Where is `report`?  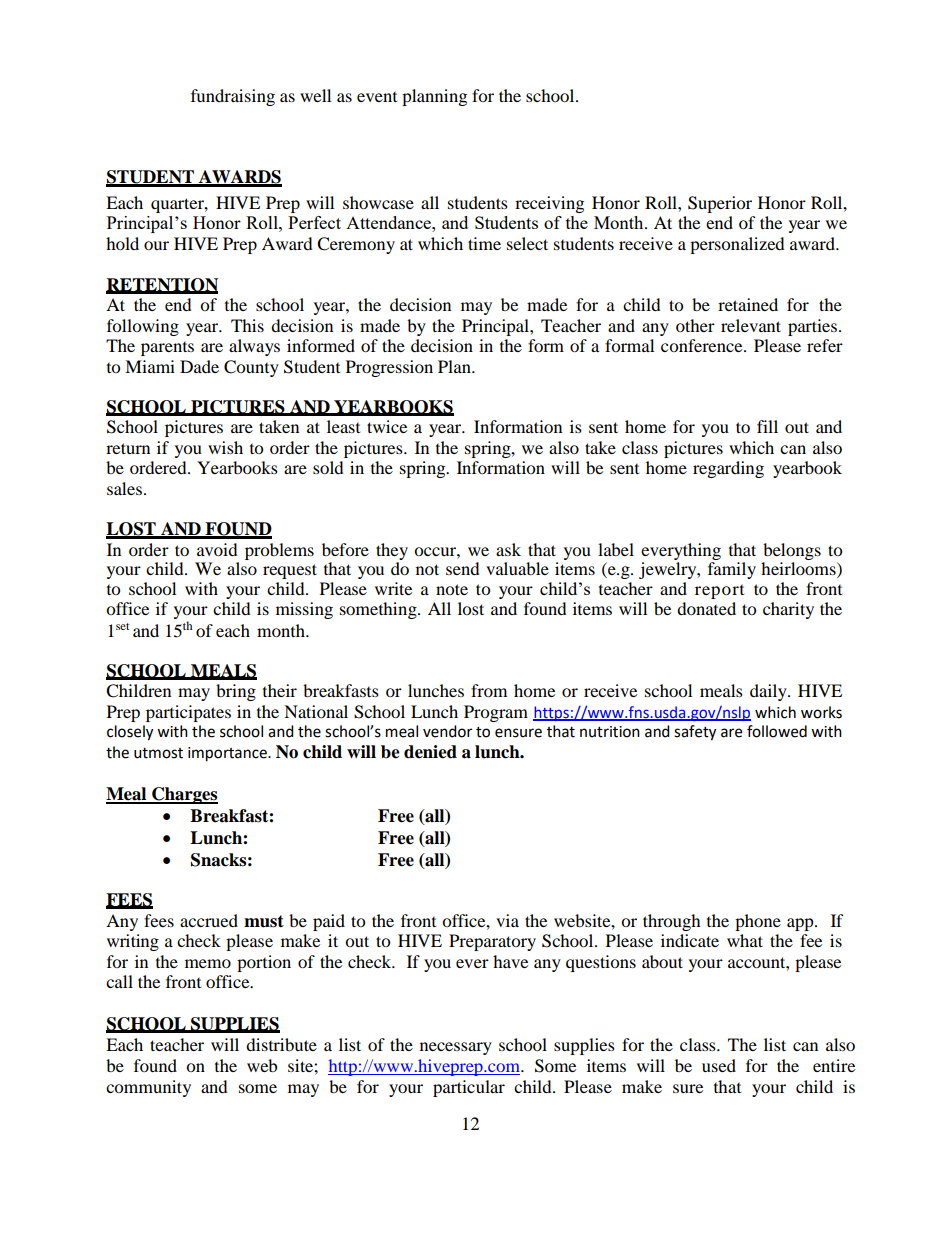
report is located at coordinates (719, 592).
